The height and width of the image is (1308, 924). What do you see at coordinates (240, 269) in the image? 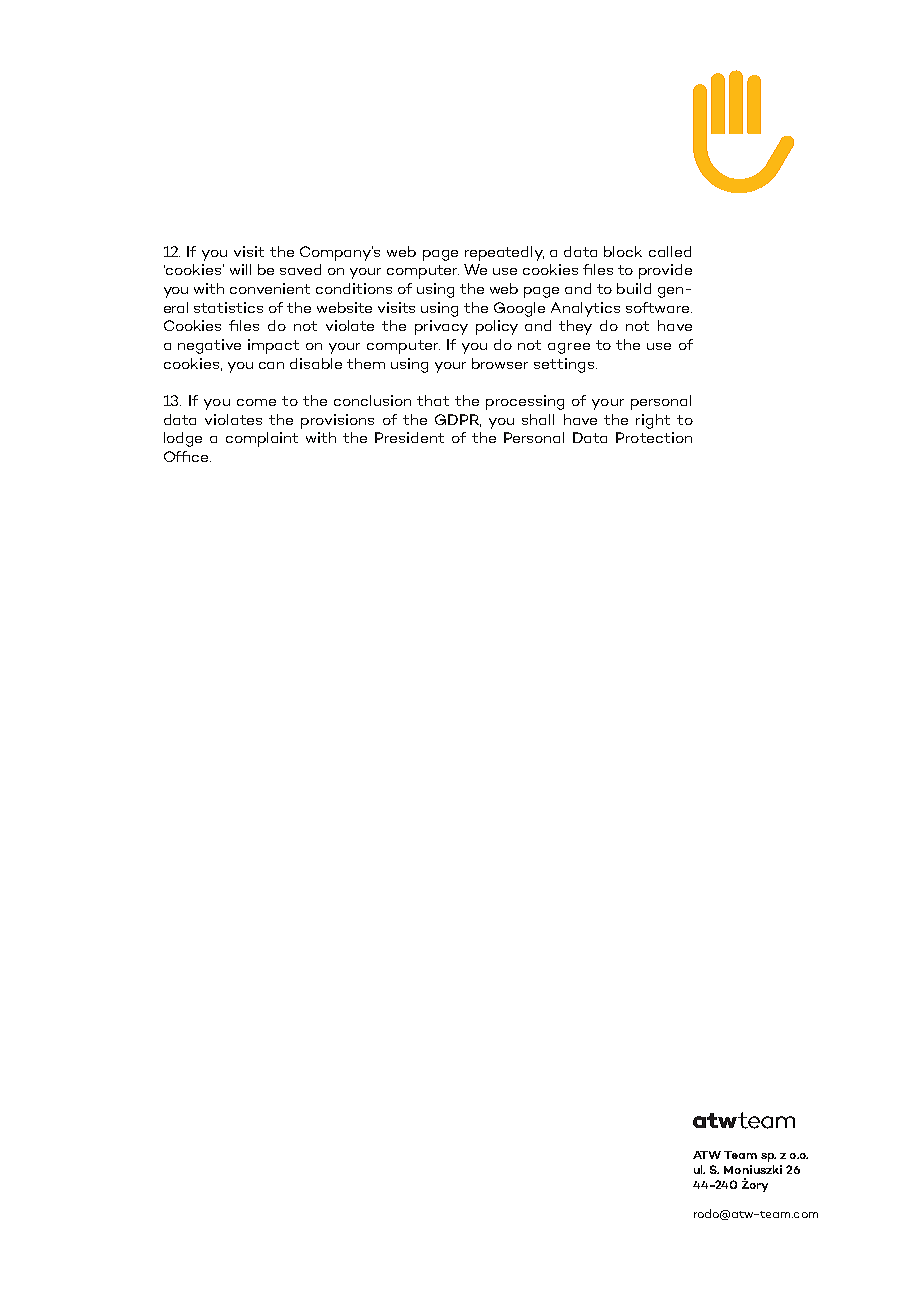
I see `will` at bounding box center [240, 269].
